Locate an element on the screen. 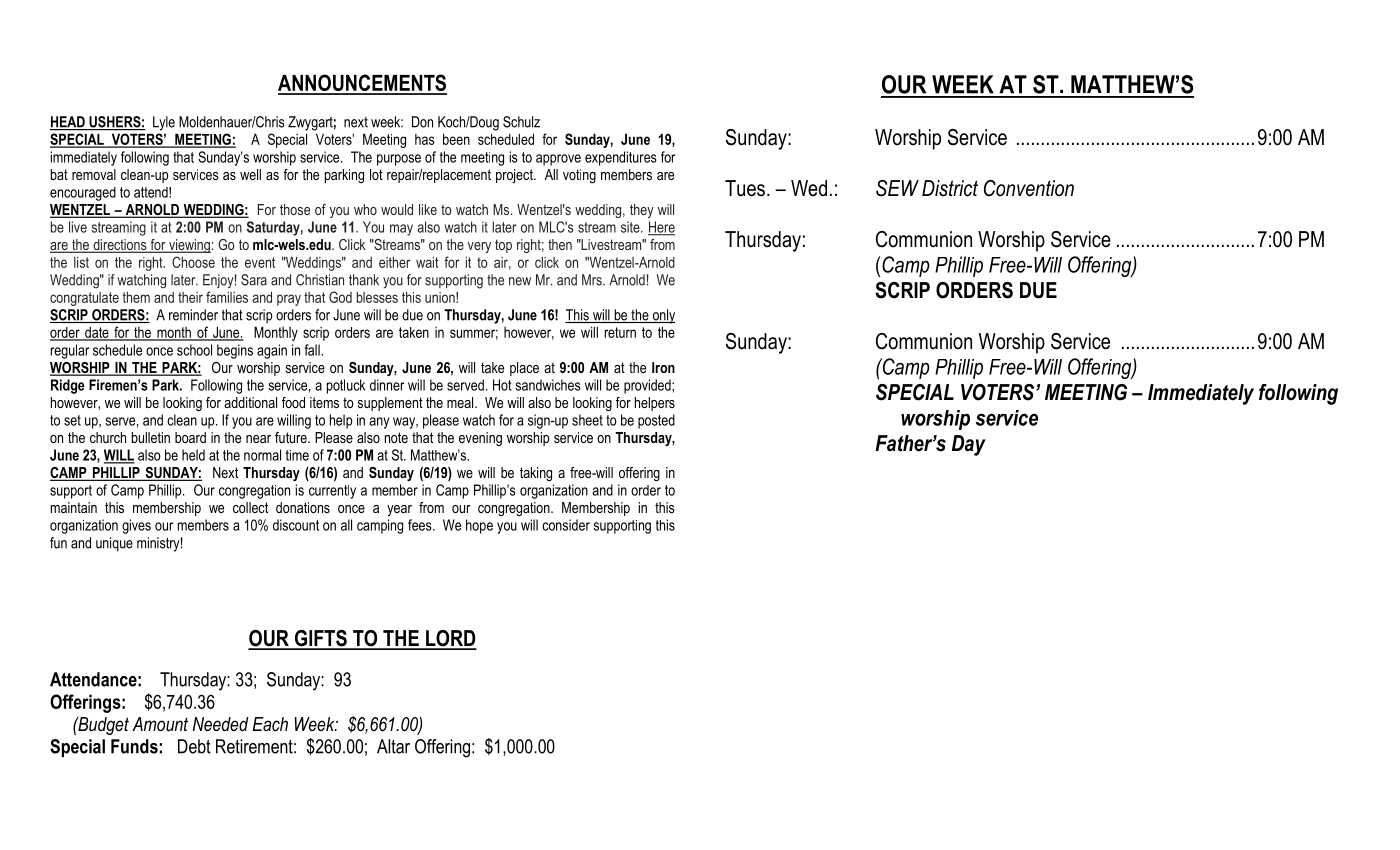 This screenshot has height=850, width=1400. SEW is located at coordinates (897, 188).
